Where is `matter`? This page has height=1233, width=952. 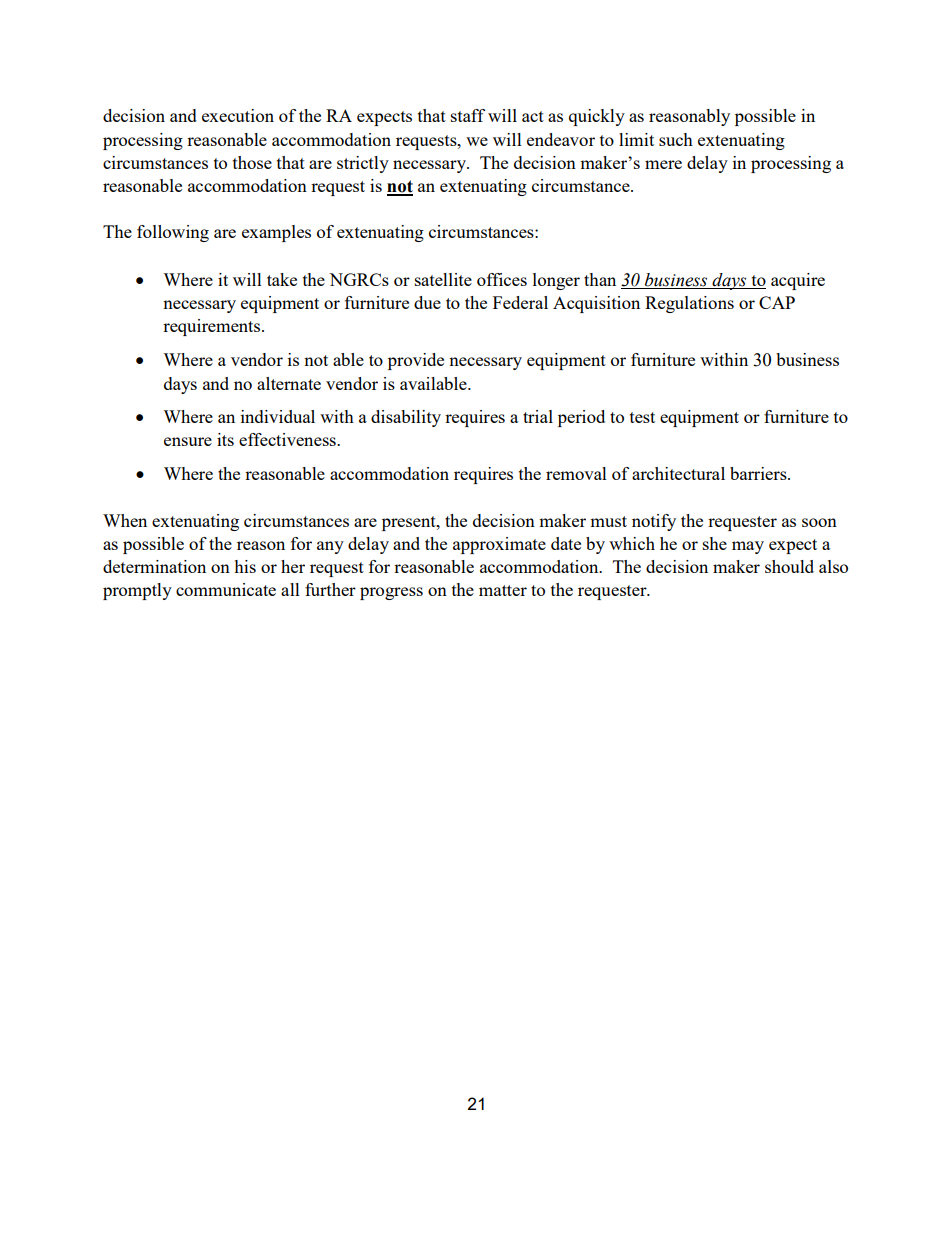
matter is located at coordinates (503, 590).
